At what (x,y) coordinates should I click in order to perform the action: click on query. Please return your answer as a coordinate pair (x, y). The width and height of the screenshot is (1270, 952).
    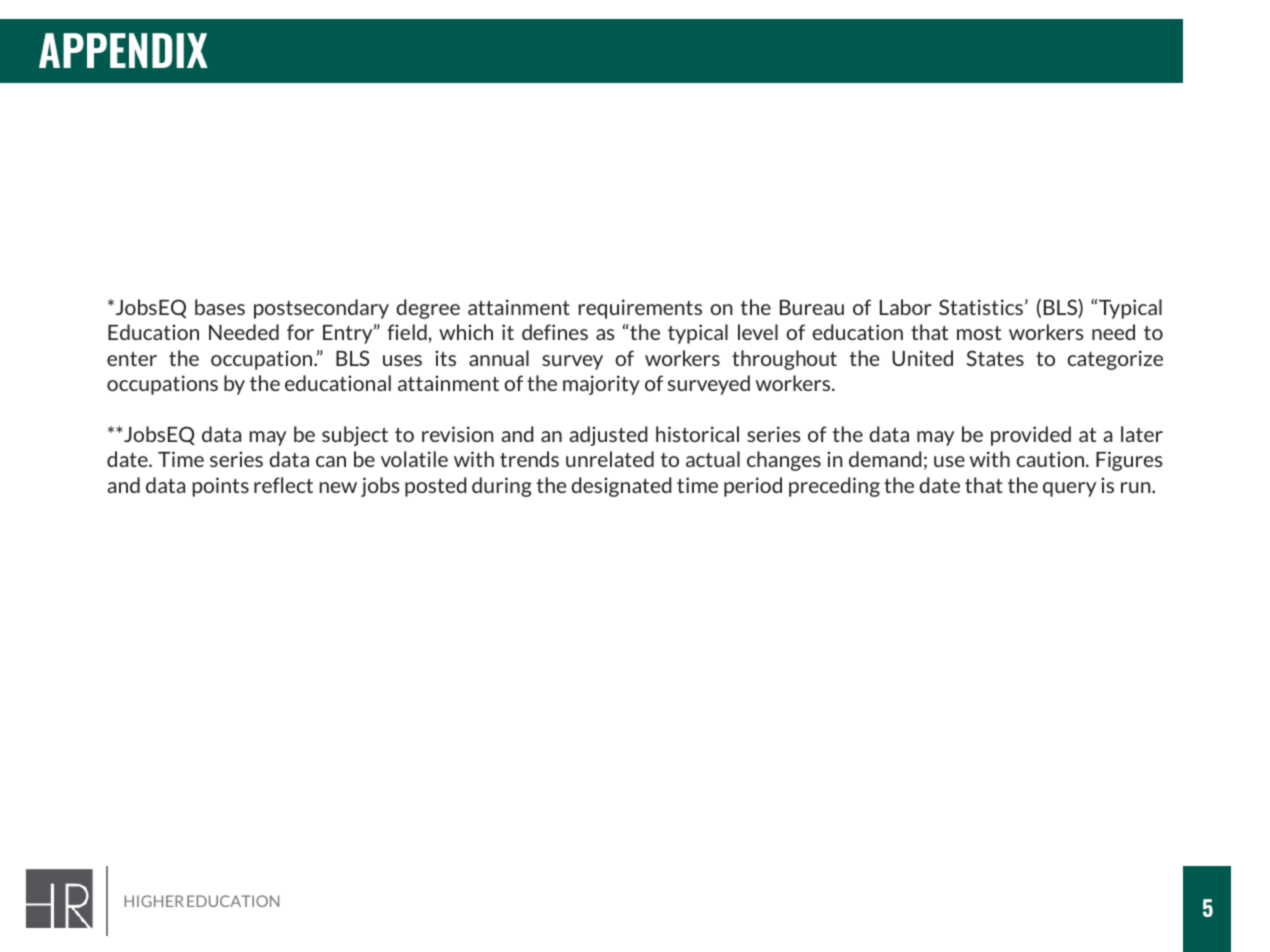
    Looking at the image, I should click on (1069, 489).
